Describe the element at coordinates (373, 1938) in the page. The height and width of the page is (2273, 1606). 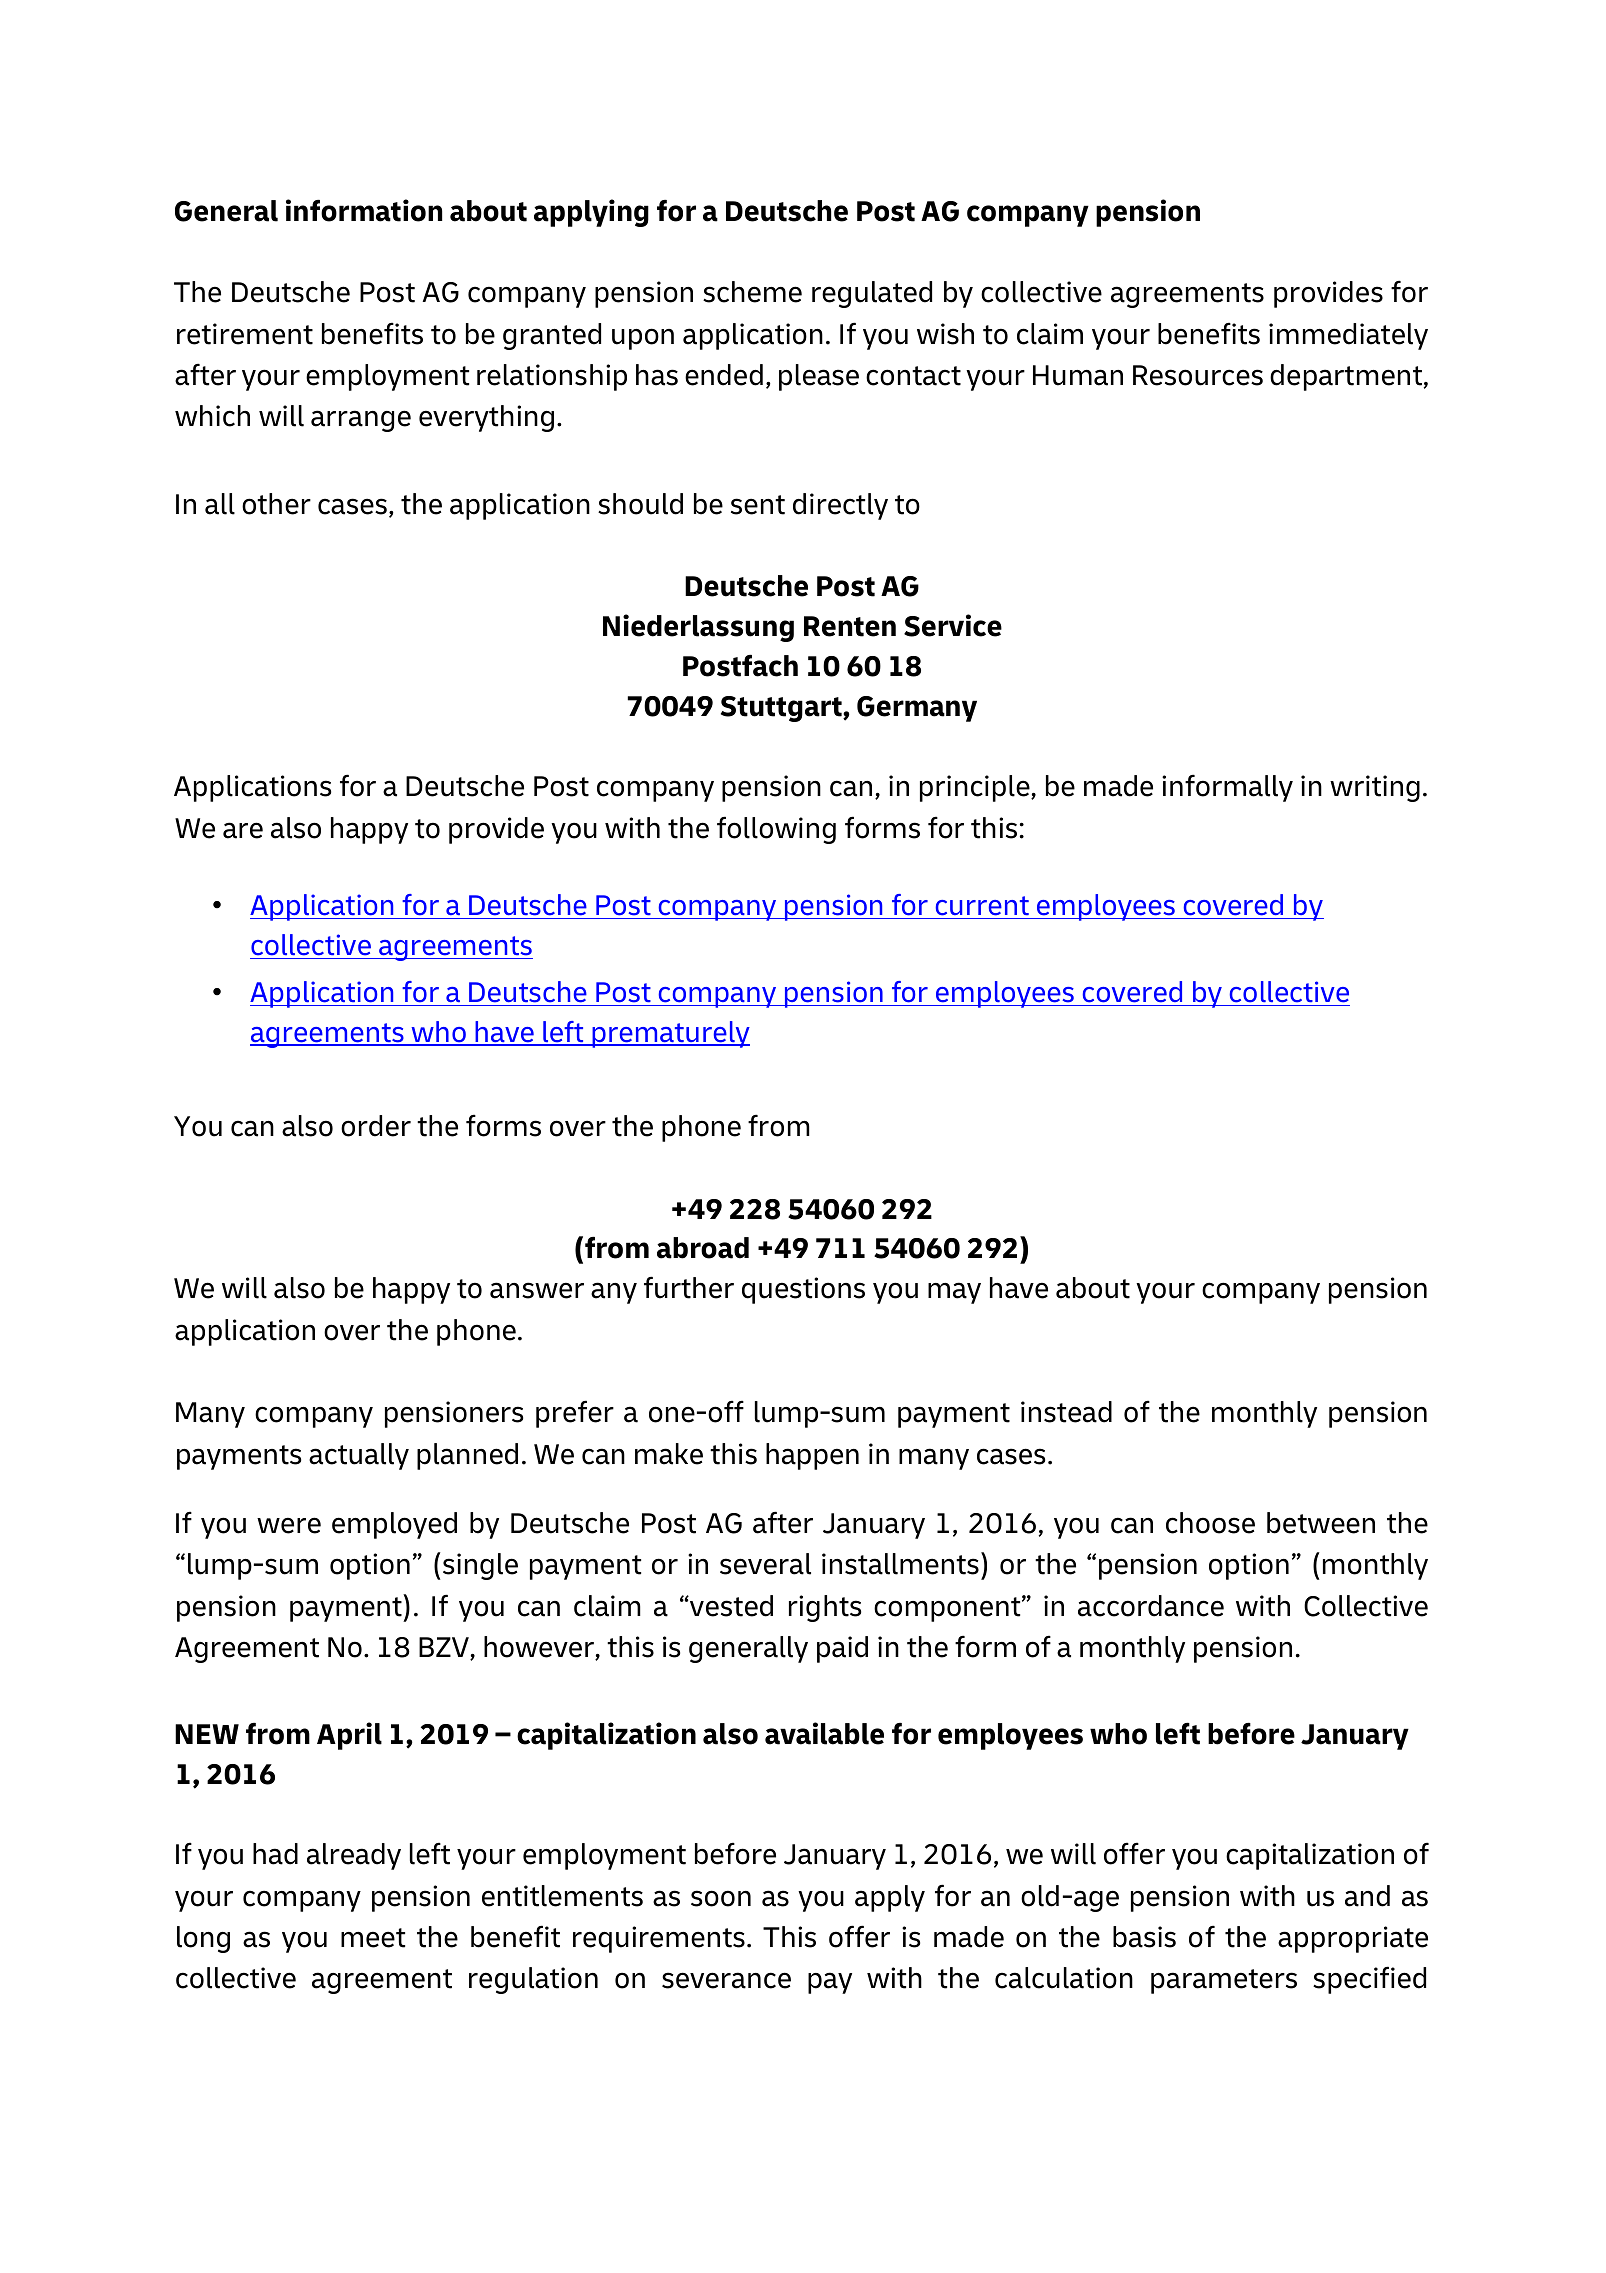
I see `meet` at that location.
